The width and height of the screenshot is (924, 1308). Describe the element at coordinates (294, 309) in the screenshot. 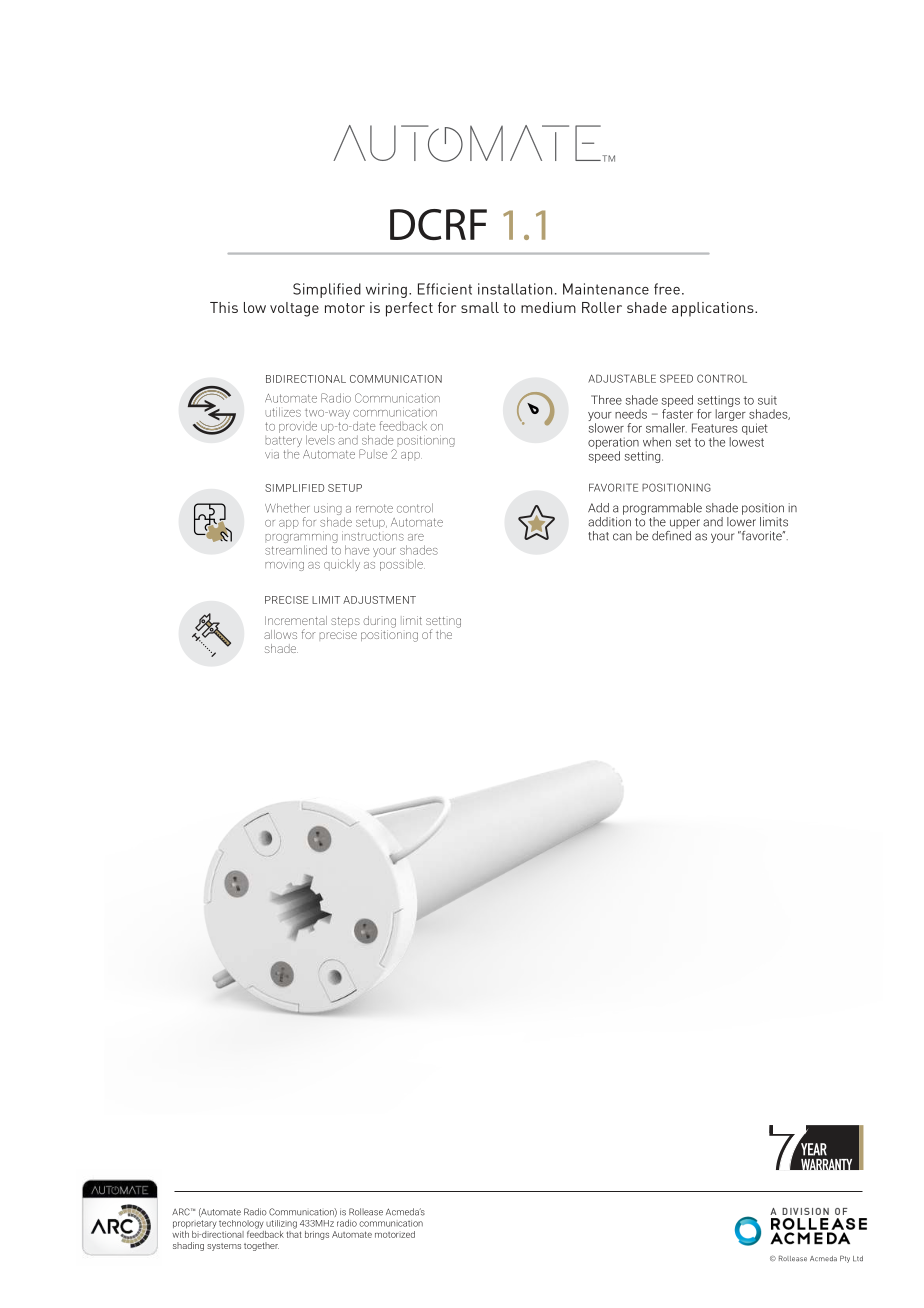

I see `voltage` at that location.
